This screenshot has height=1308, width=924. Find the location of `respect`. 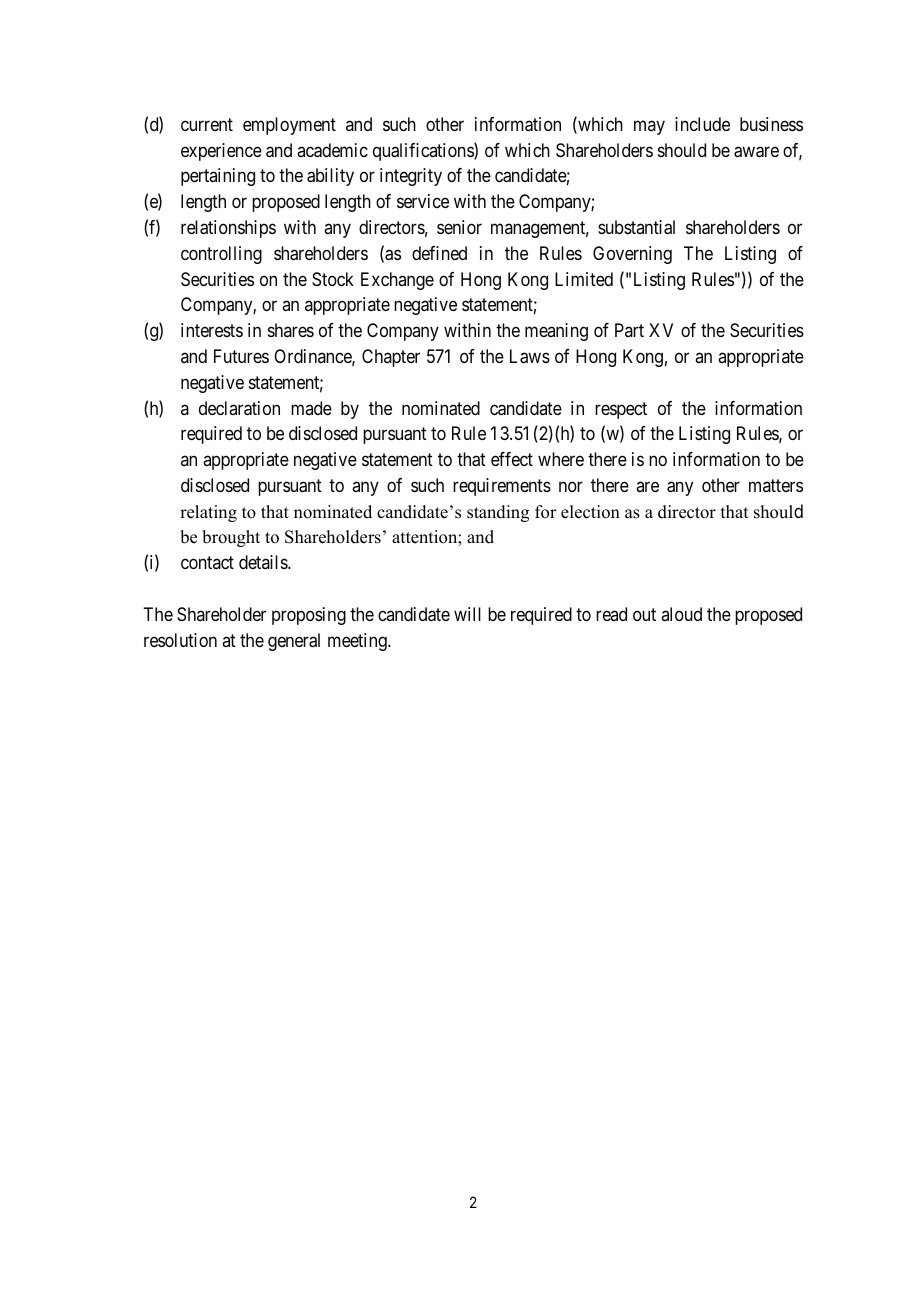

respect is located at coordinates (621, 410).
